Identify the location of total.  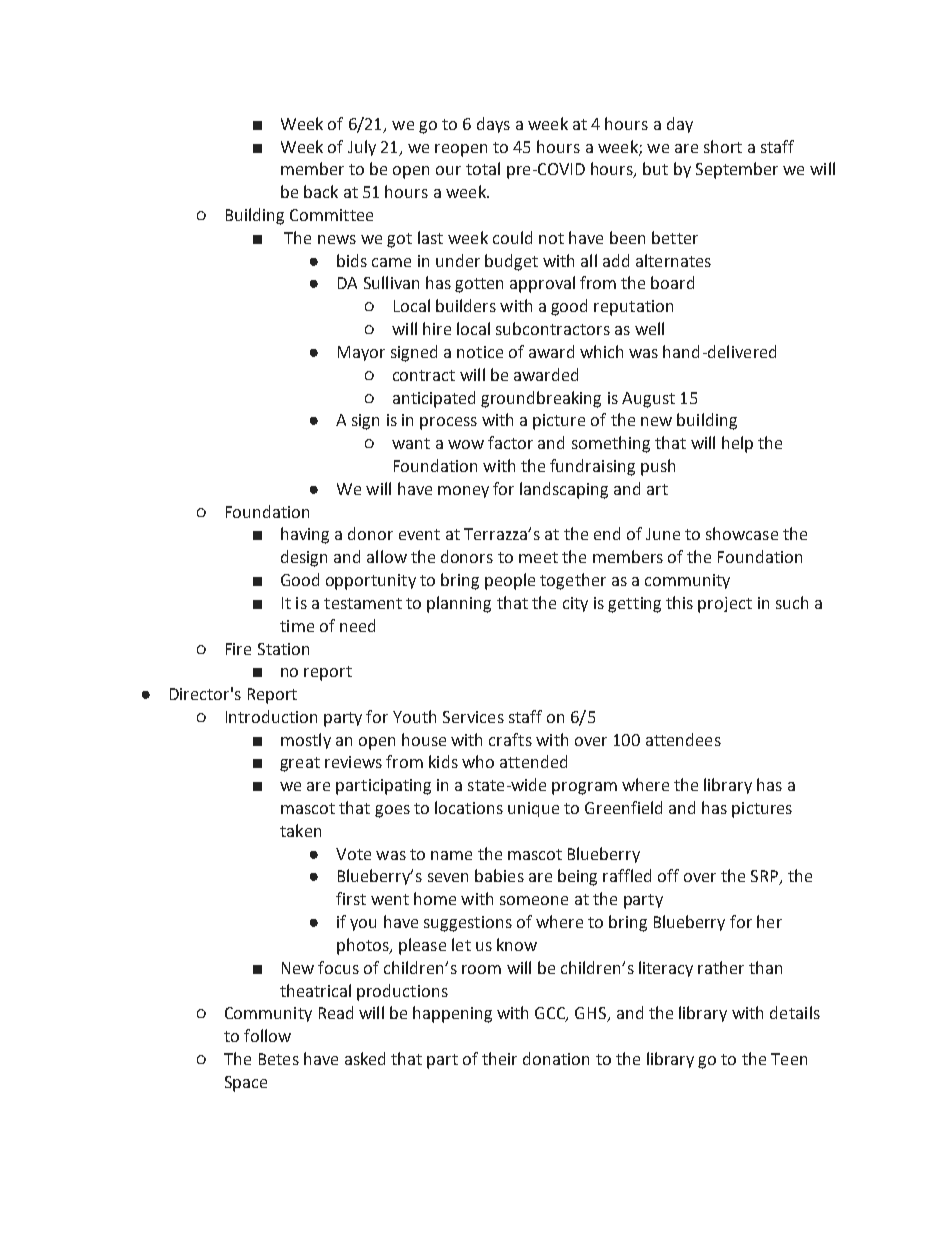
(483, 168).
